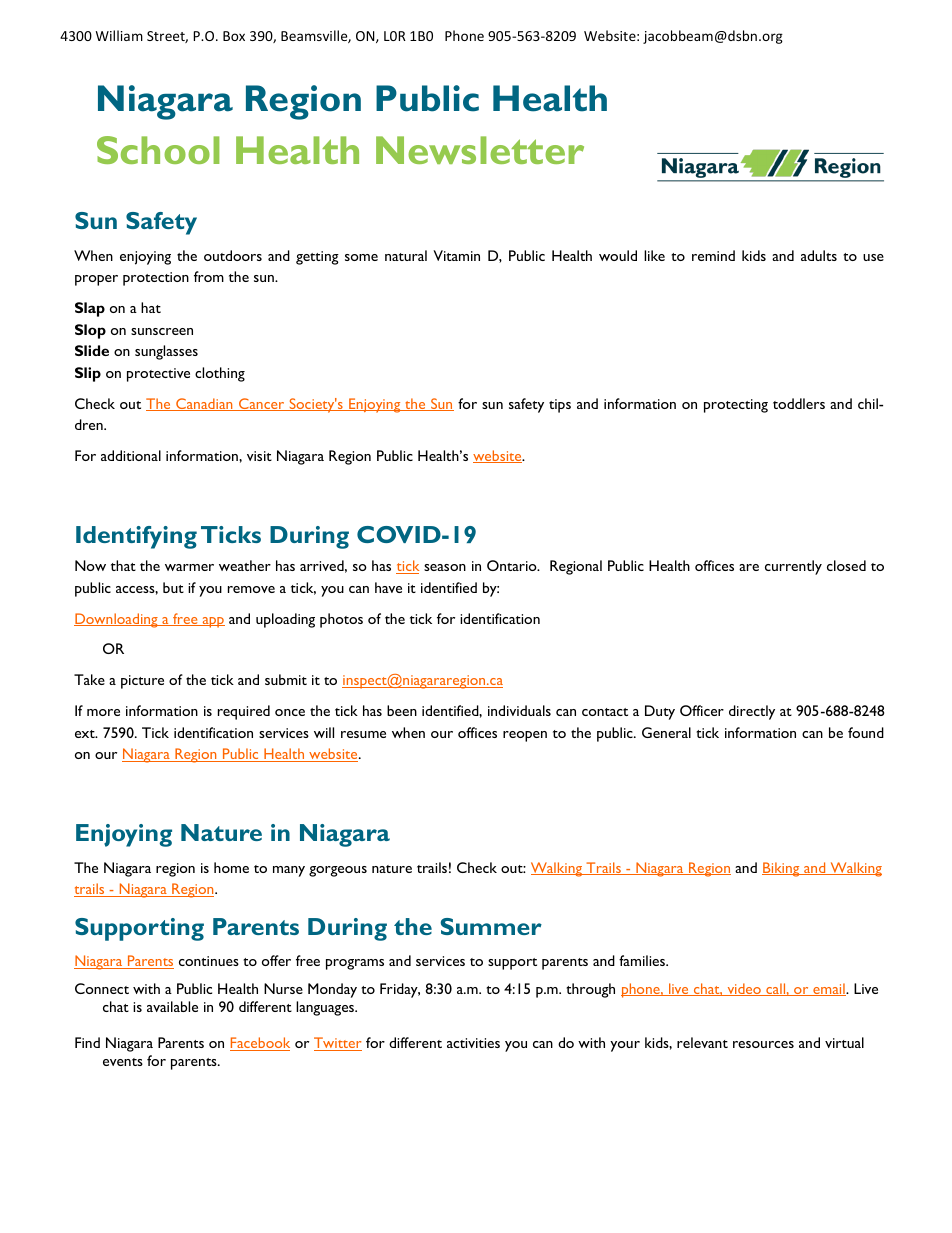  What do you see at coordinates (519, 710) in the image?
I see `individuals` at bounding box center [519, 710].
